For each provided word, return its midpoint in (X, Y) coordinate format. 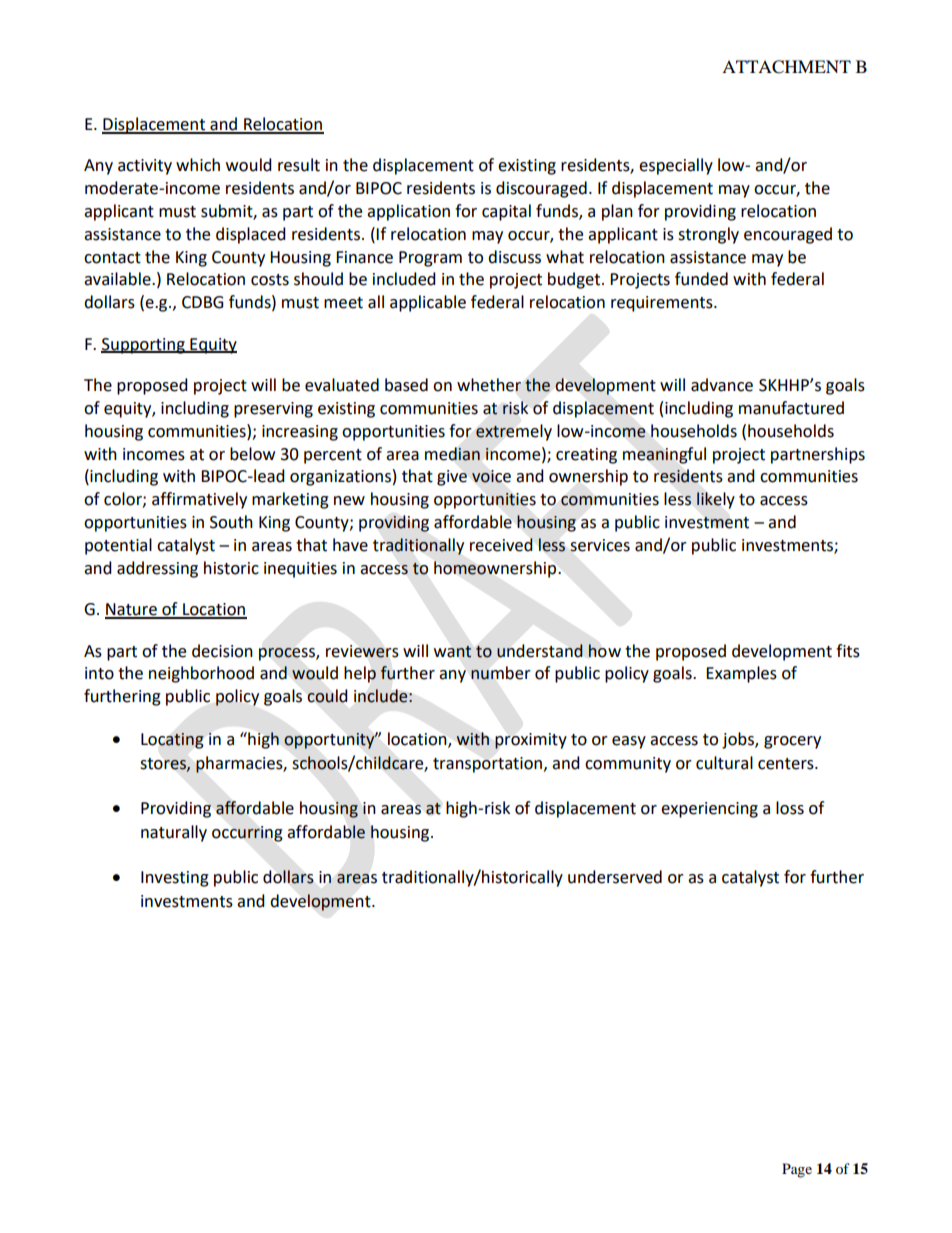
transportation (489, 765)
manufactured (791, 408)
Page (797, 1170)
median (452, 454)
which (198, 165)
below (252, 454)
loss (790, 808)
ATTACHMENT (786, 67)
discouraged (541, 189)
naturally (174, 833)
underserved (615, 877)
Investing (175, 879)
